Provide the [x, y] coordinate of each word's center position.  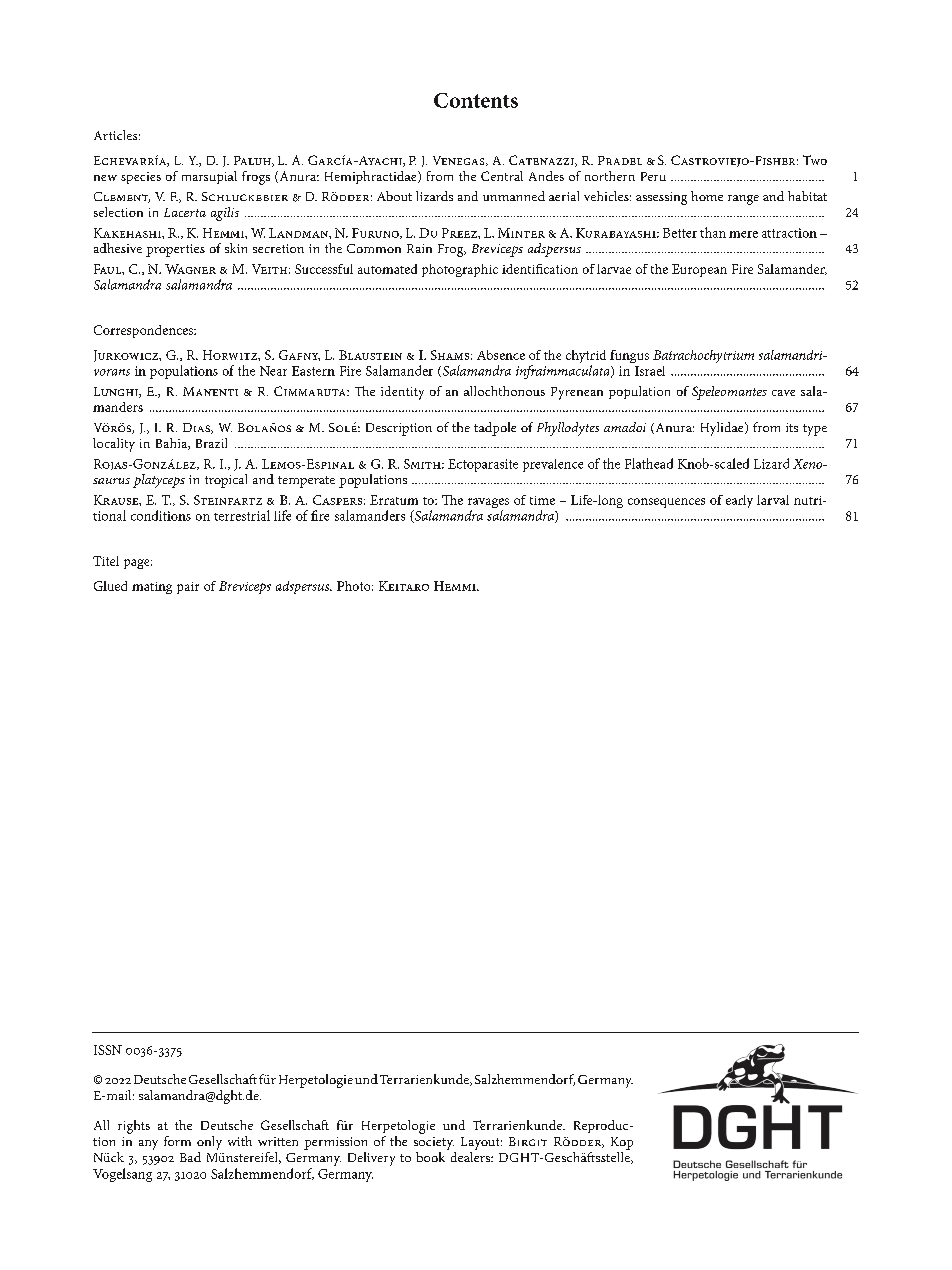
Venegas [460, 161]
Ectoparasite [483, 465]
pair [188, 588]
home [707, 196]
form [177, 1141]
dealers [471, 1157]
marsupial [209, 177]
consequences [666, 503]
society [434, 1143]
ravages [488, 504]
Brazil [211, 443]
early [739, 501]
